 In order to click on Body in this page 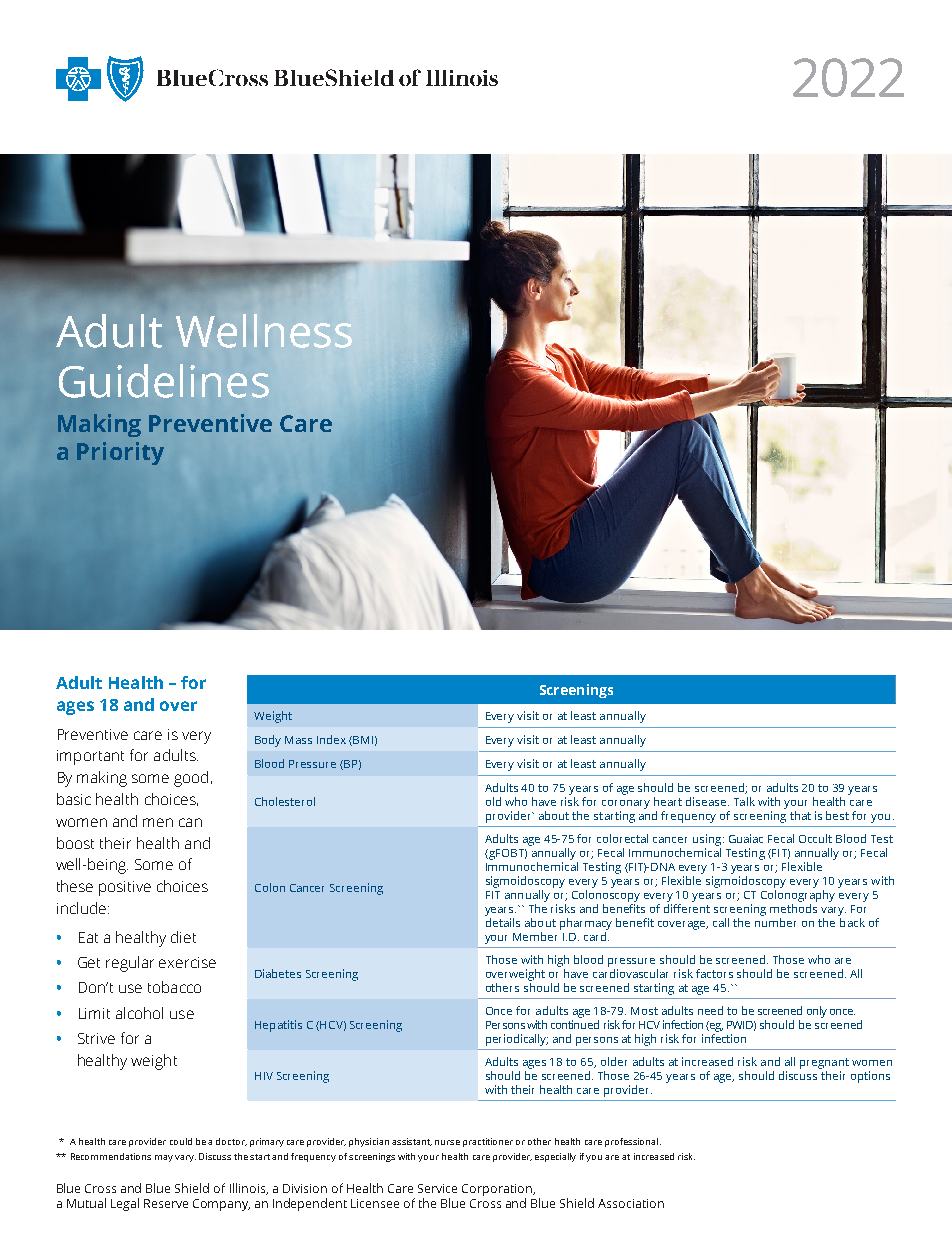, I will do `click(268, 741)`.
